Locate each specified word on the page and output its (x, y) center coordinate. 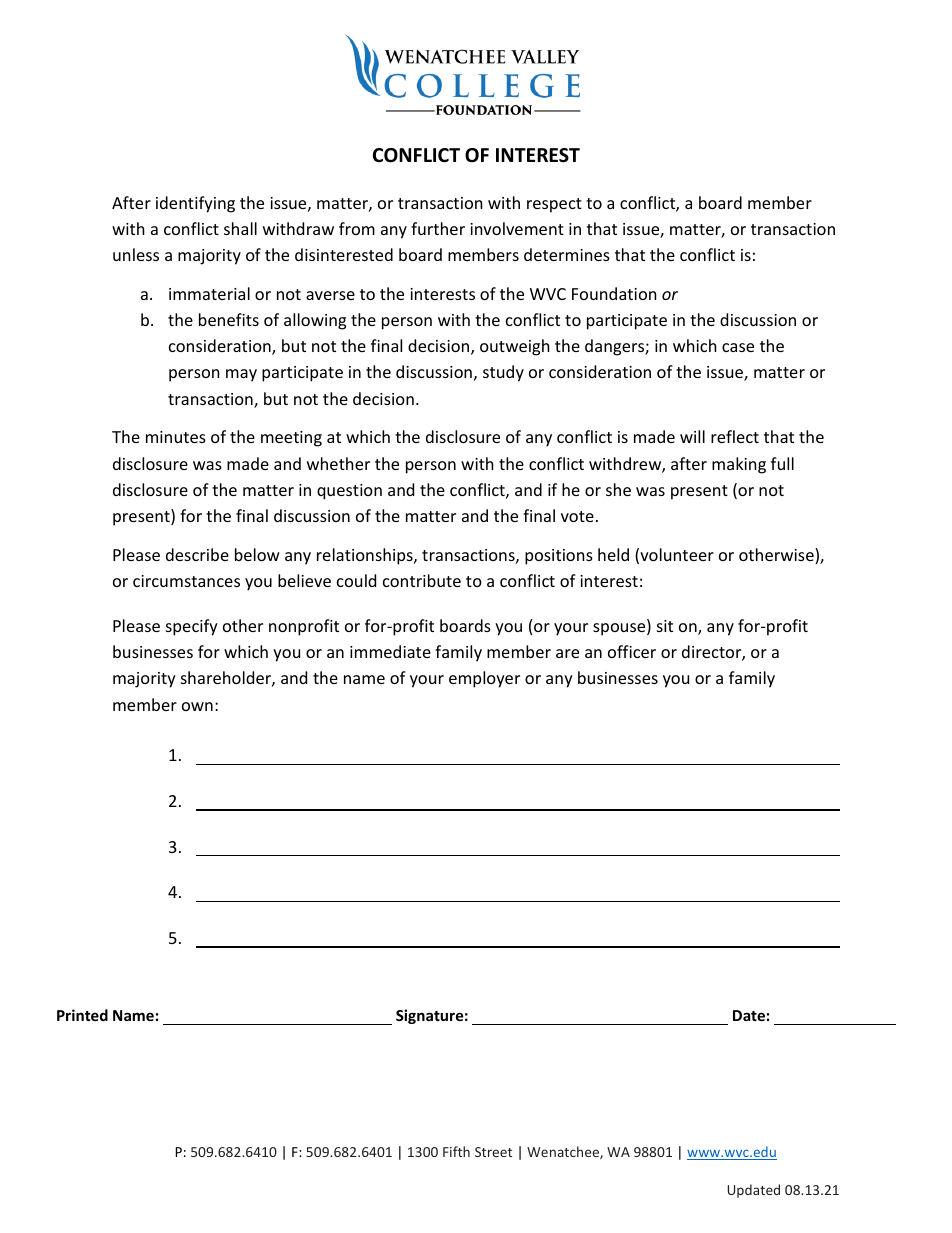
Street (493, 1152)
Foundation (614, 293)
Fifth (456, 1151)
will (692, 436)
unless (136, 254)
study (503, 373)
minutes (176, 437)
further (438, 228)
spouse (620, 629)
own (197, 706)
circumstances (186, 581)
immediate (390, 651)
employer (484, 679)
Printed (82, 1015)
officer (632, 651)
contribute (422, 580)
